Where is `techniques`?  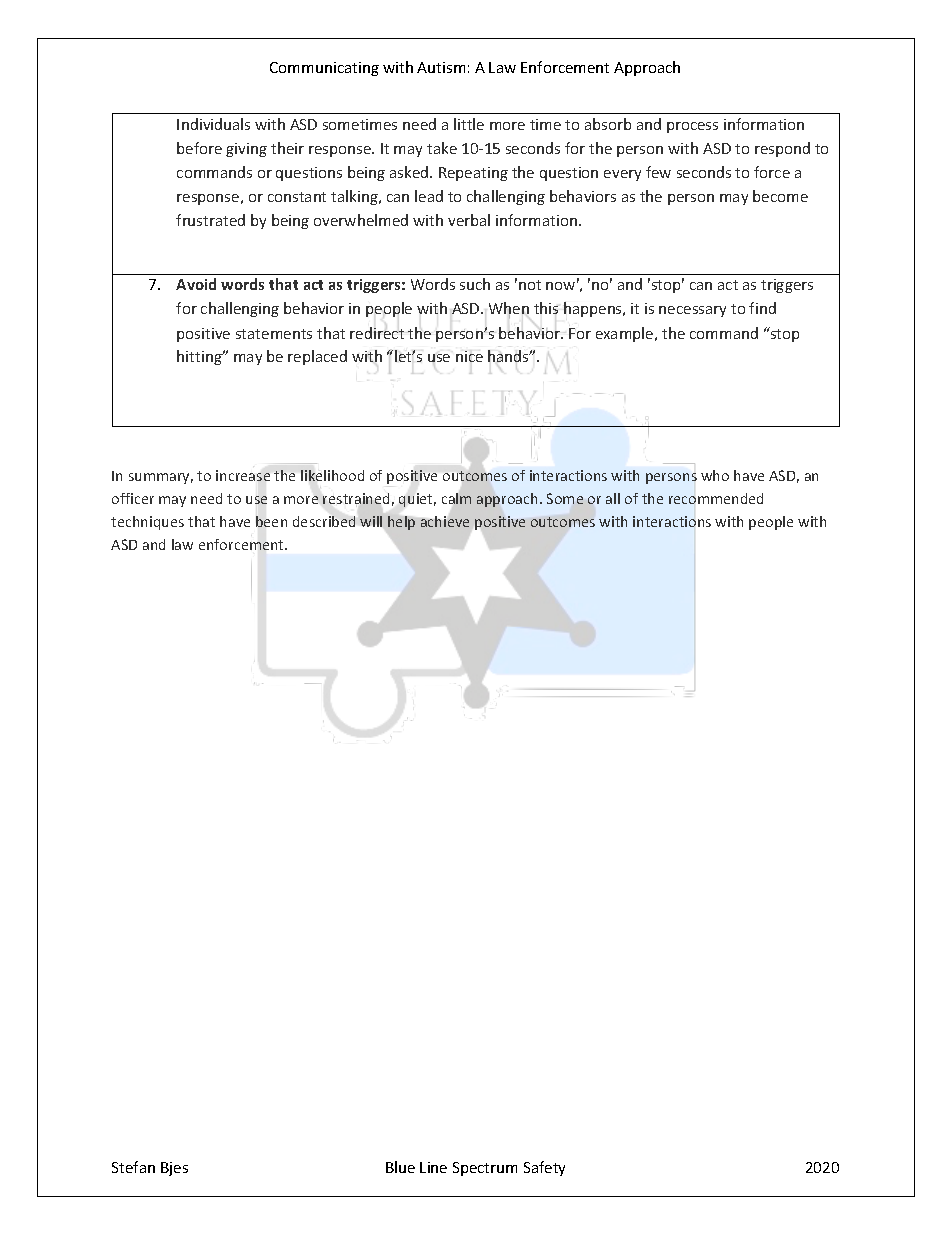
techniques is located at coordinates (147, 523).
